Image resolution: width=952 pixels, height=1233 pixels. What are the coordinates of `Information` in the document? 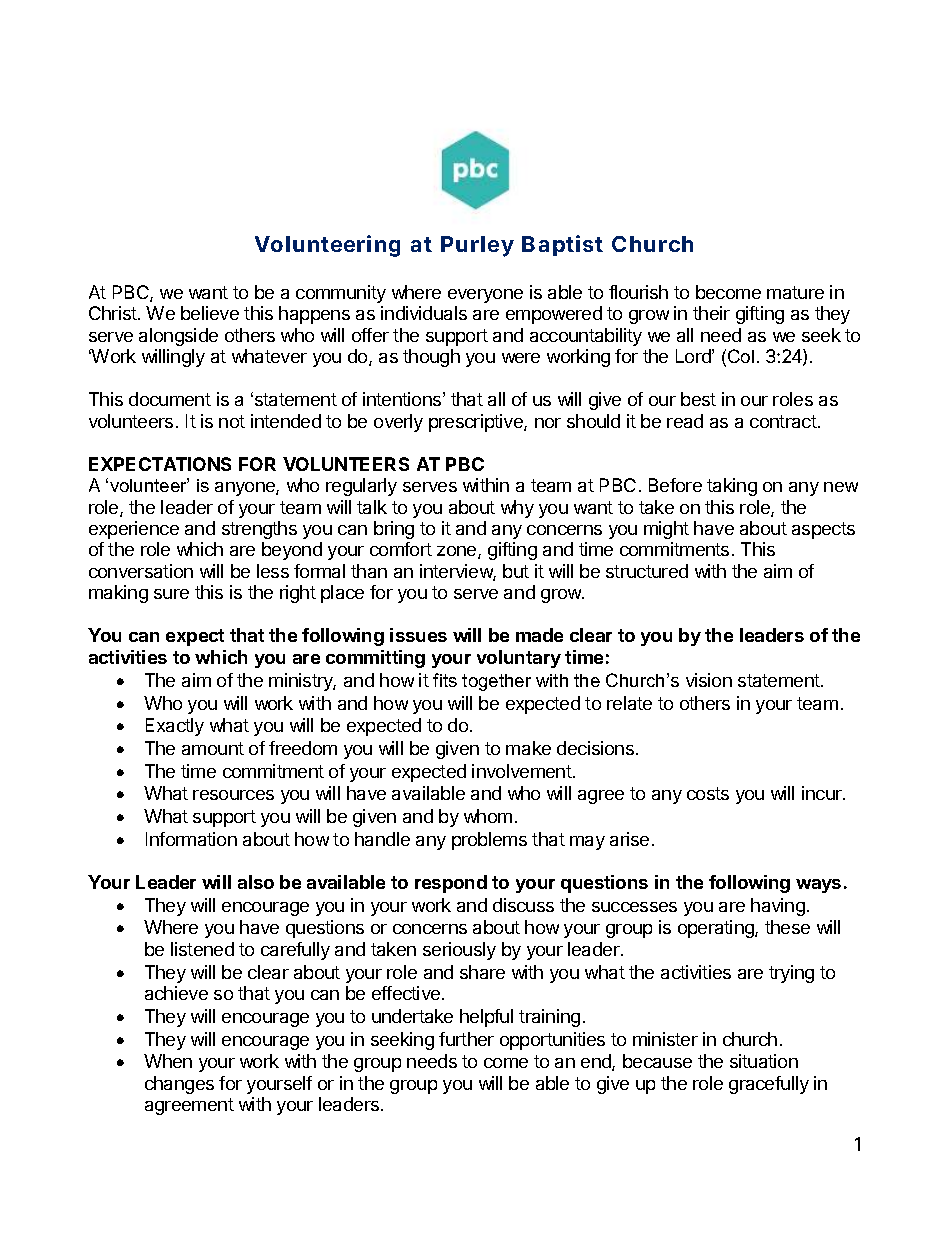 It's located at (191, 839).
